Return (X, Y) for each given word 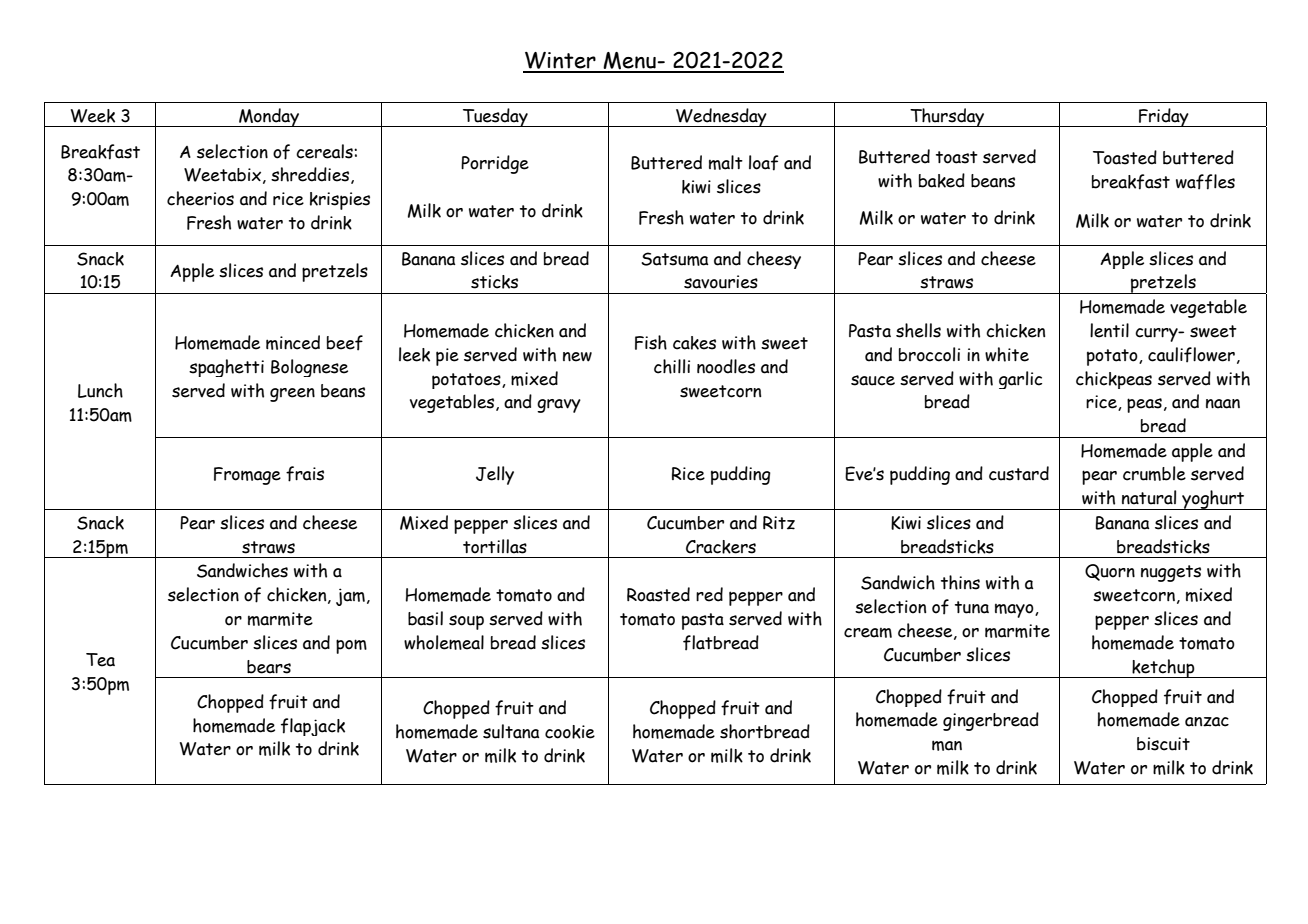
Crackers (721, 547)
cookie (570, 732)
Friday (1164, 117)
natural (1149, 497)
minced (293, 342)
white (1007, 354)
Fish (651, 342)
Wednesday (721, 117)
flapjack (313, 727)
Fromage (247, 476)
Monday (269, 117)
